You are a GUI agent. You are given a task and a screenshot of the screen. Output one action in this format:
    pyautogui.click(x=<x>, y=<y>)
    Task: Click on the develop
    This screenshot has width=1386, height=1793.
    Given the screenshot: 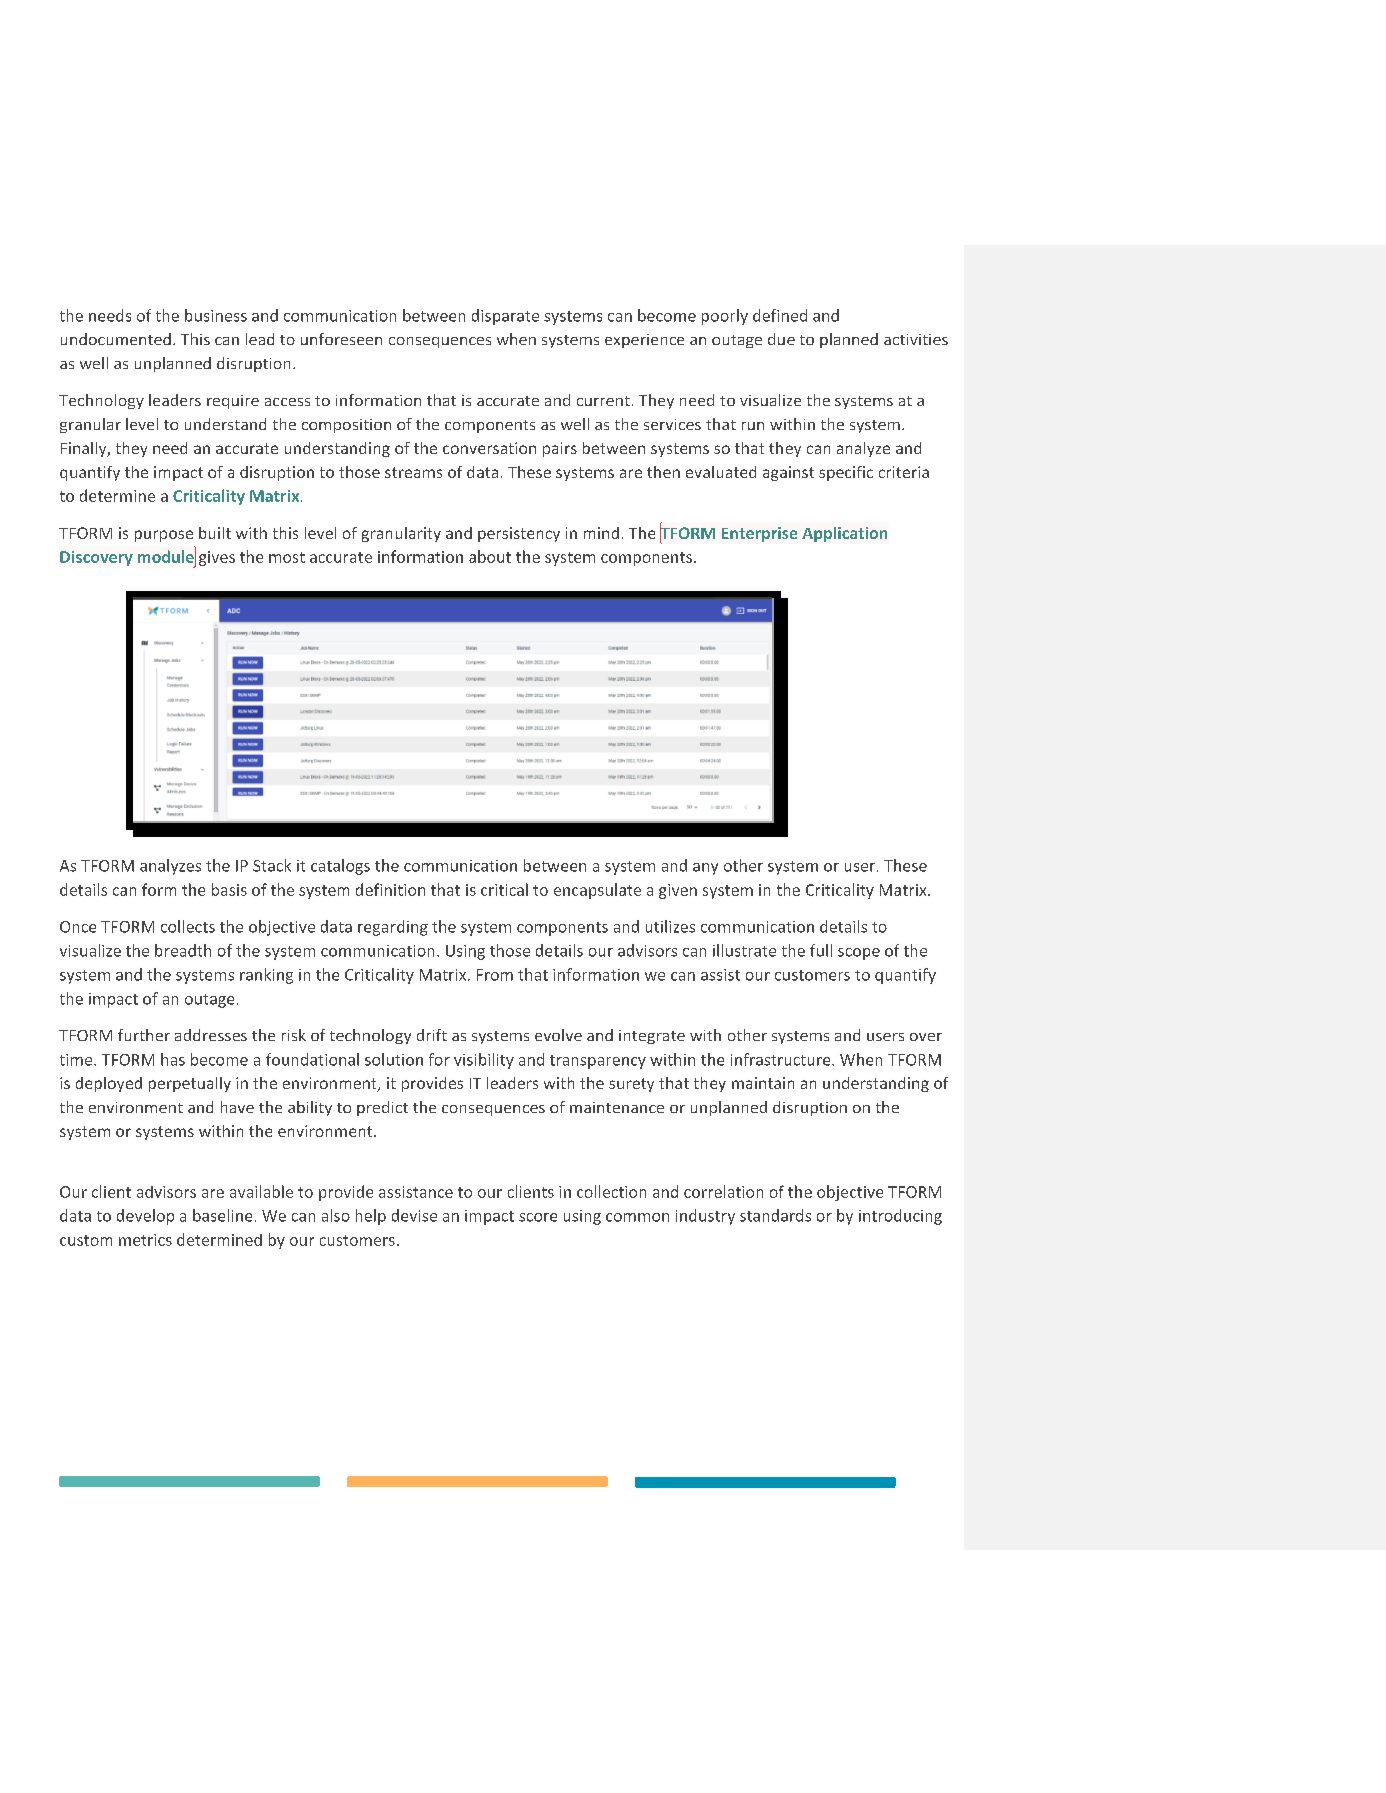 What is the action you would take?
    pyautogui.click(x=145, y=1217)
